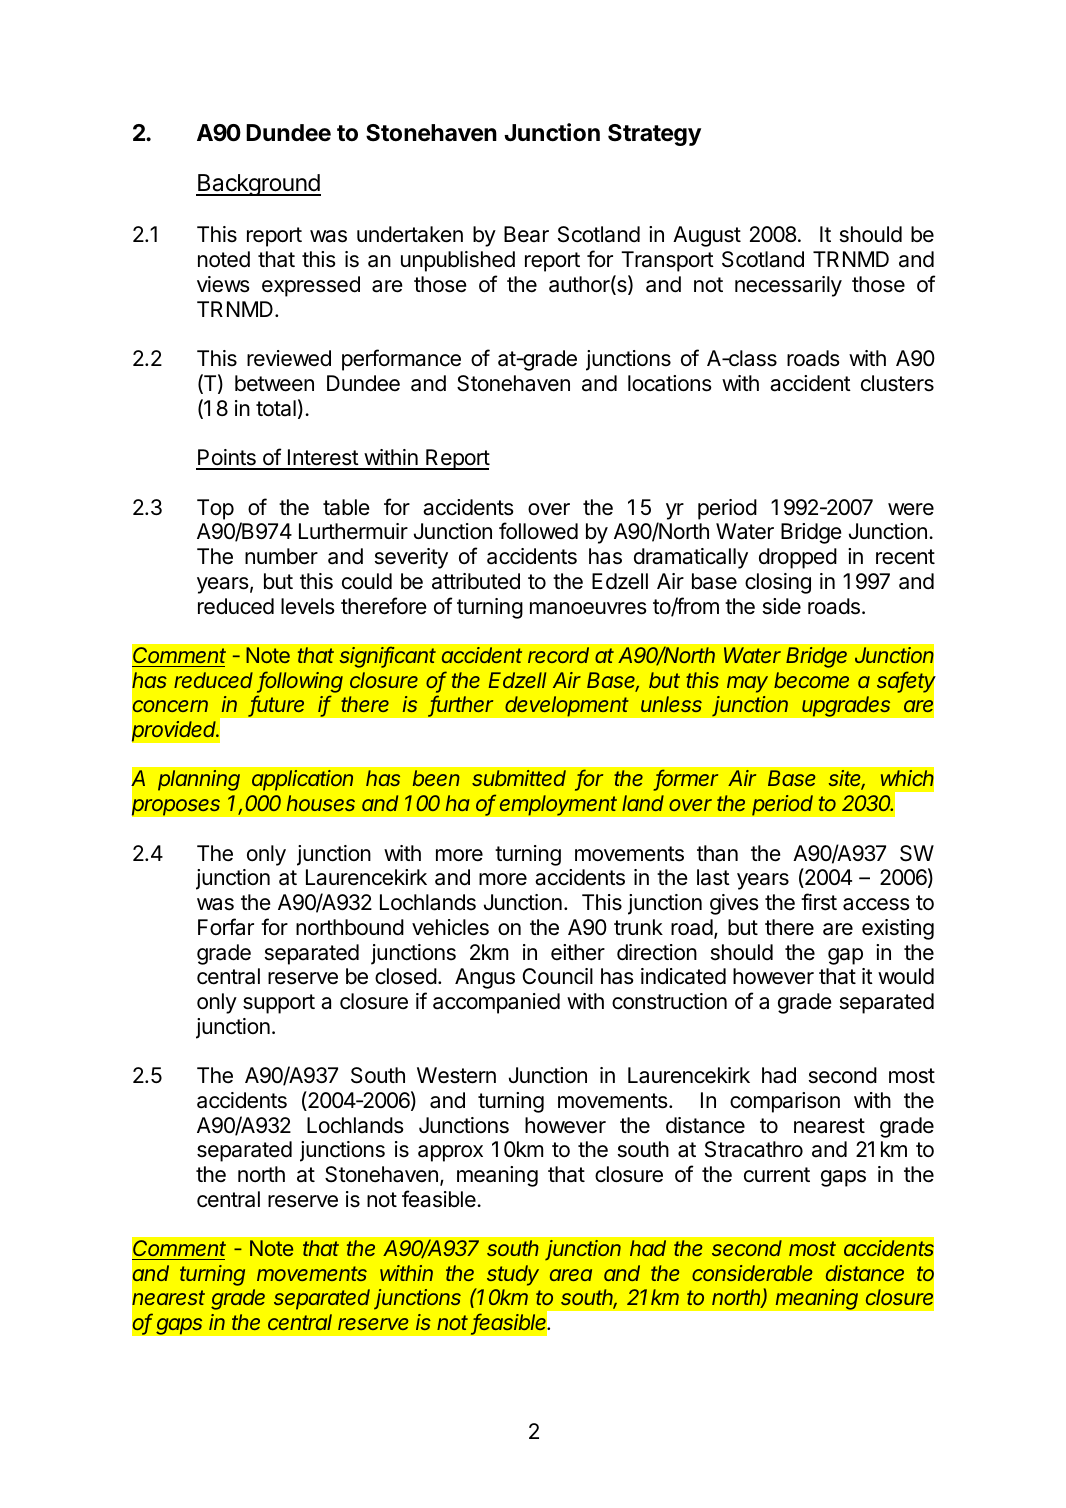 This screenshot has height=1508, width=1066. I want to click on become, so click(811, 680).
